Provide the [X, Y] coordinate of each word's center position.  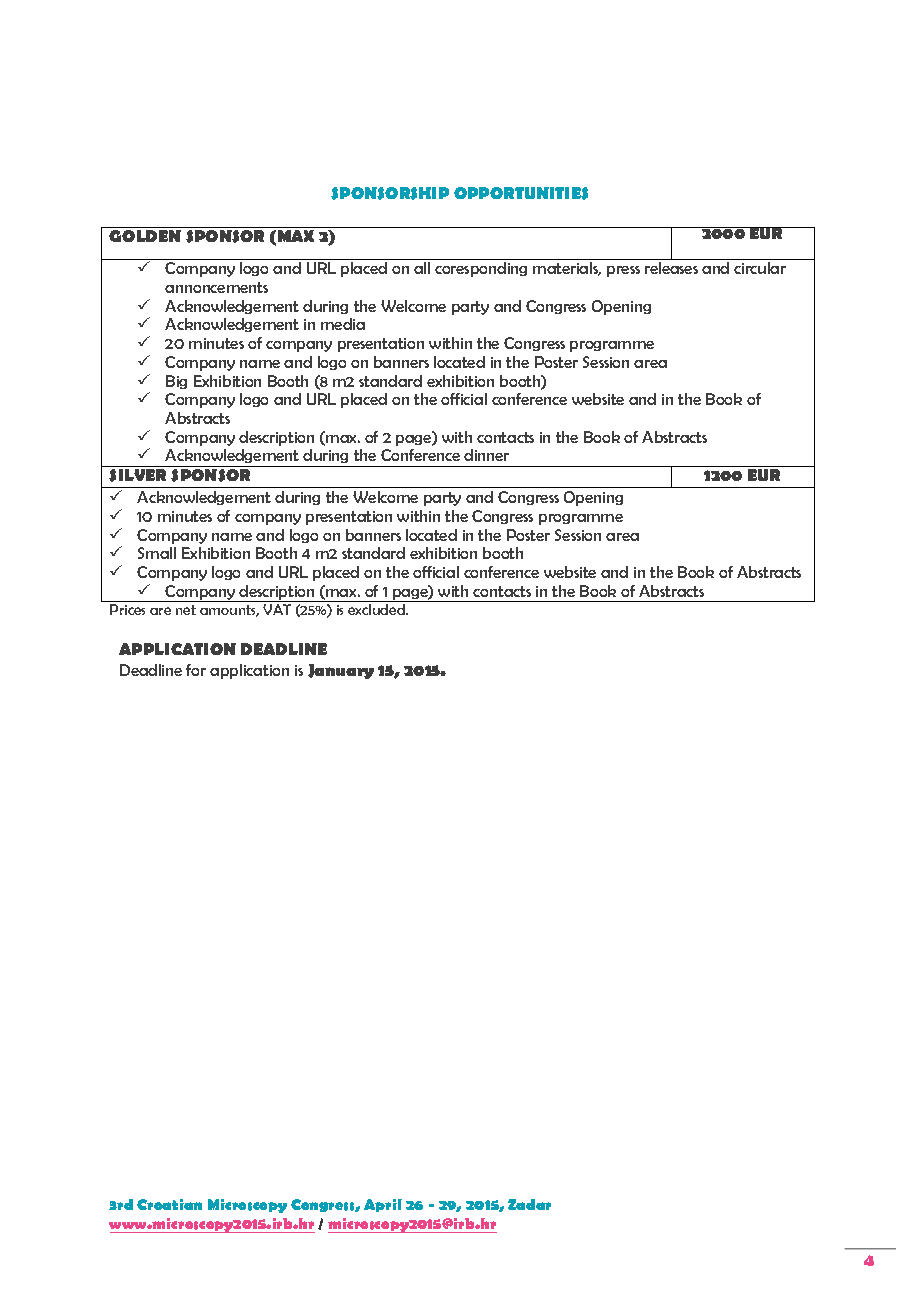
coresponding [481, 269]
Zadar [529, 1204]
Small [157, 553]
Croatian [169, 1204]
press [623, 271]
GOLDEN [145, 236]
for [196, 670]
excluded [378, 609]
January [341, 671]
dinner [486, 455]
